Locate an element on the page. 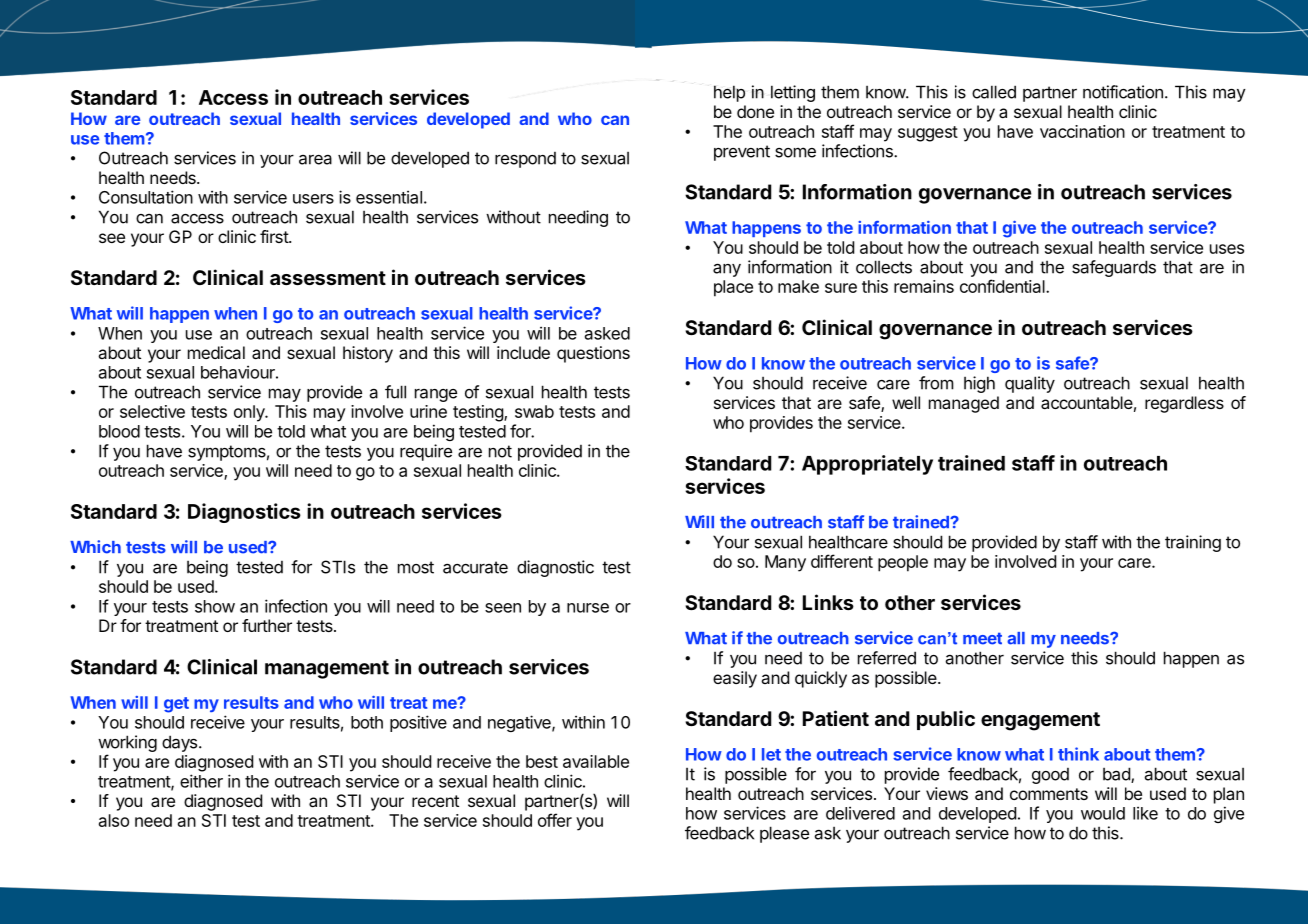 This page has width=1308, height=924. area is located at coordinates (315, 160).
